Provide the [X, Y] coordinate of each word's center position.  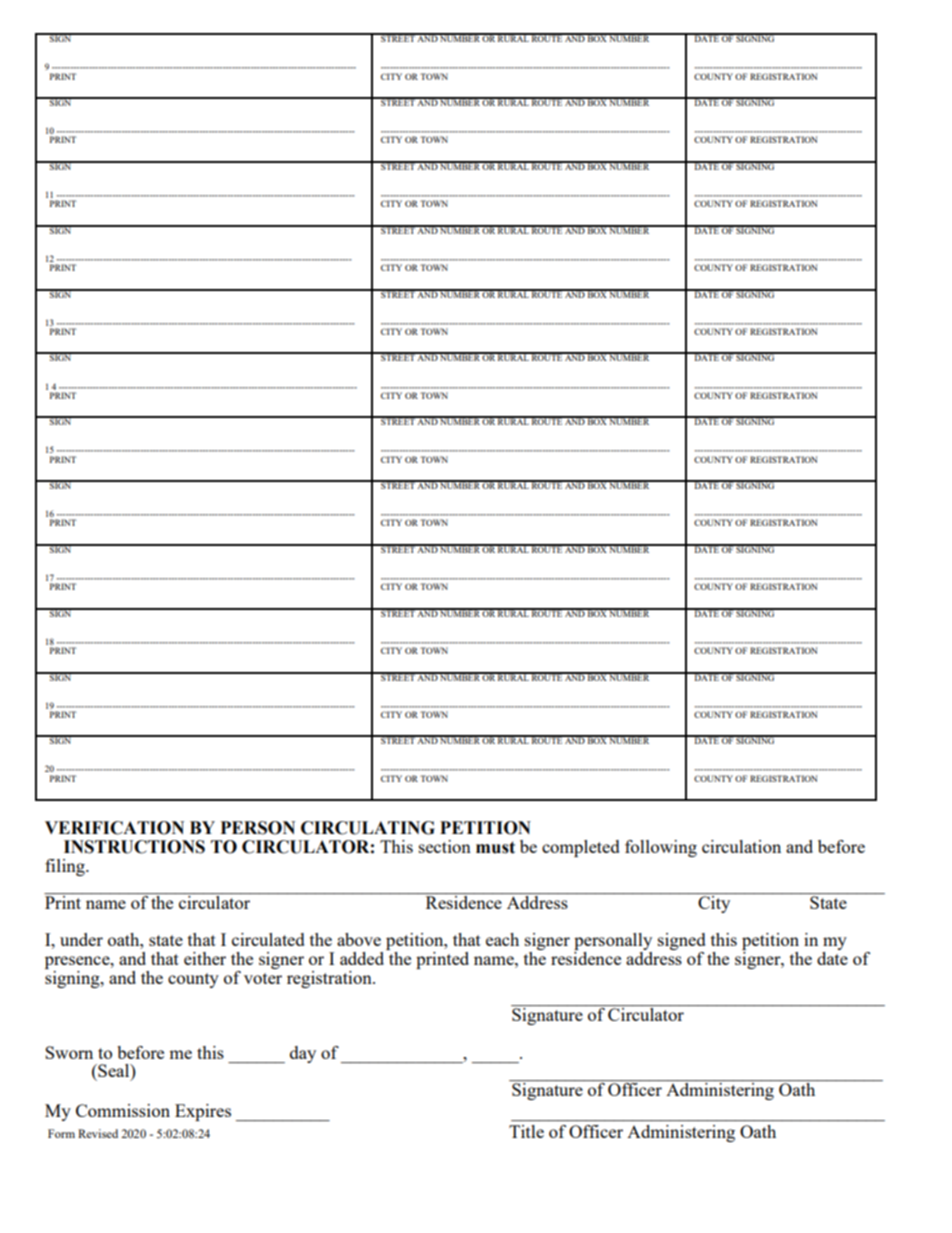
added [362, 958]
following [661, 848]
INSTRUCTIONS [134, 847]
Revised [98, 1133]
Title [526, 1131]
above [359, 939]
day [303, 1054]
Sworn [69, 1052]
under [81, 939]
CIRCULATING [368, 828]
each [502, 939]
